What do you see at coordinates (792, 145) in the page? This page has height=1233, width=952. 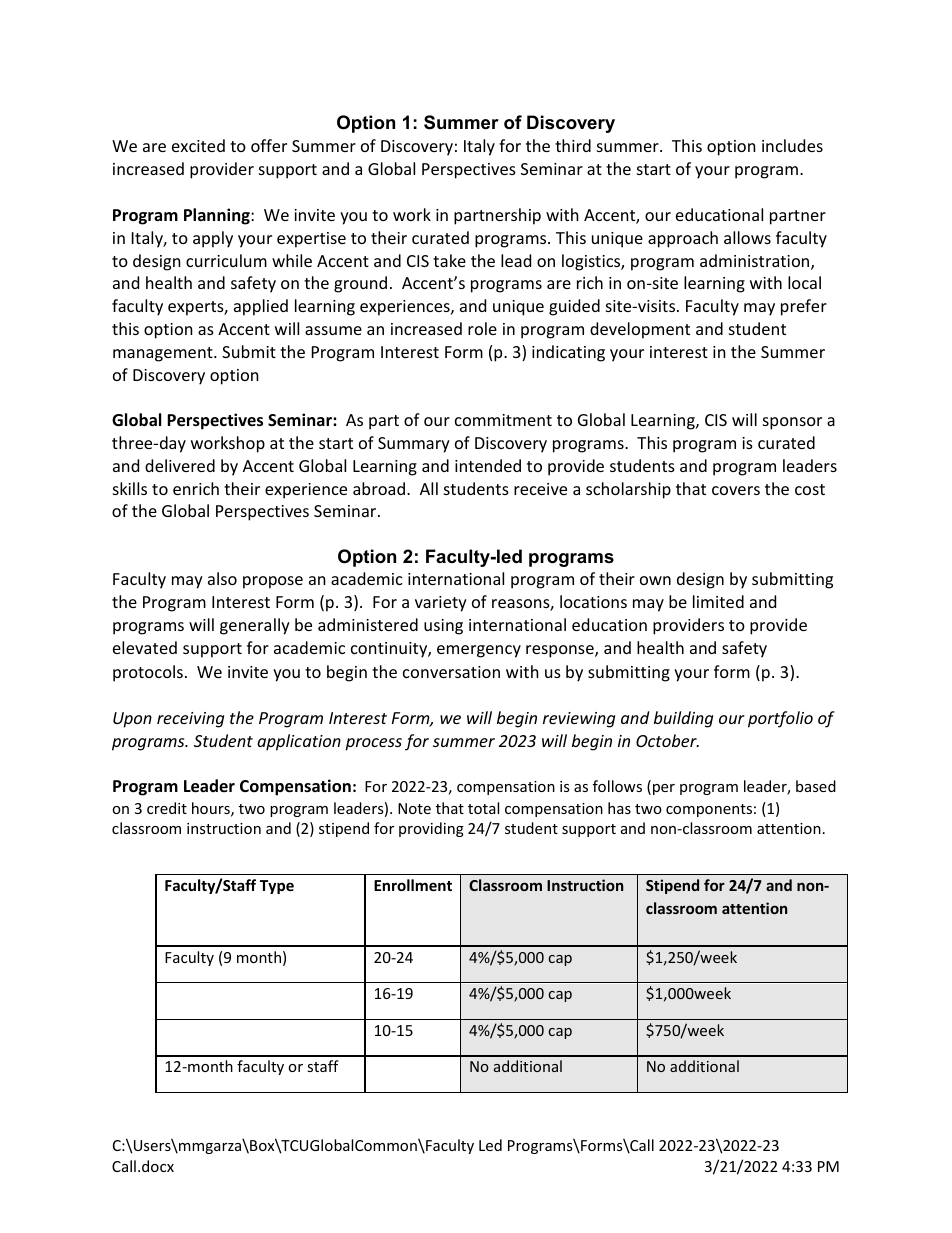 I see `includes` at bounding box center [792, 145].
